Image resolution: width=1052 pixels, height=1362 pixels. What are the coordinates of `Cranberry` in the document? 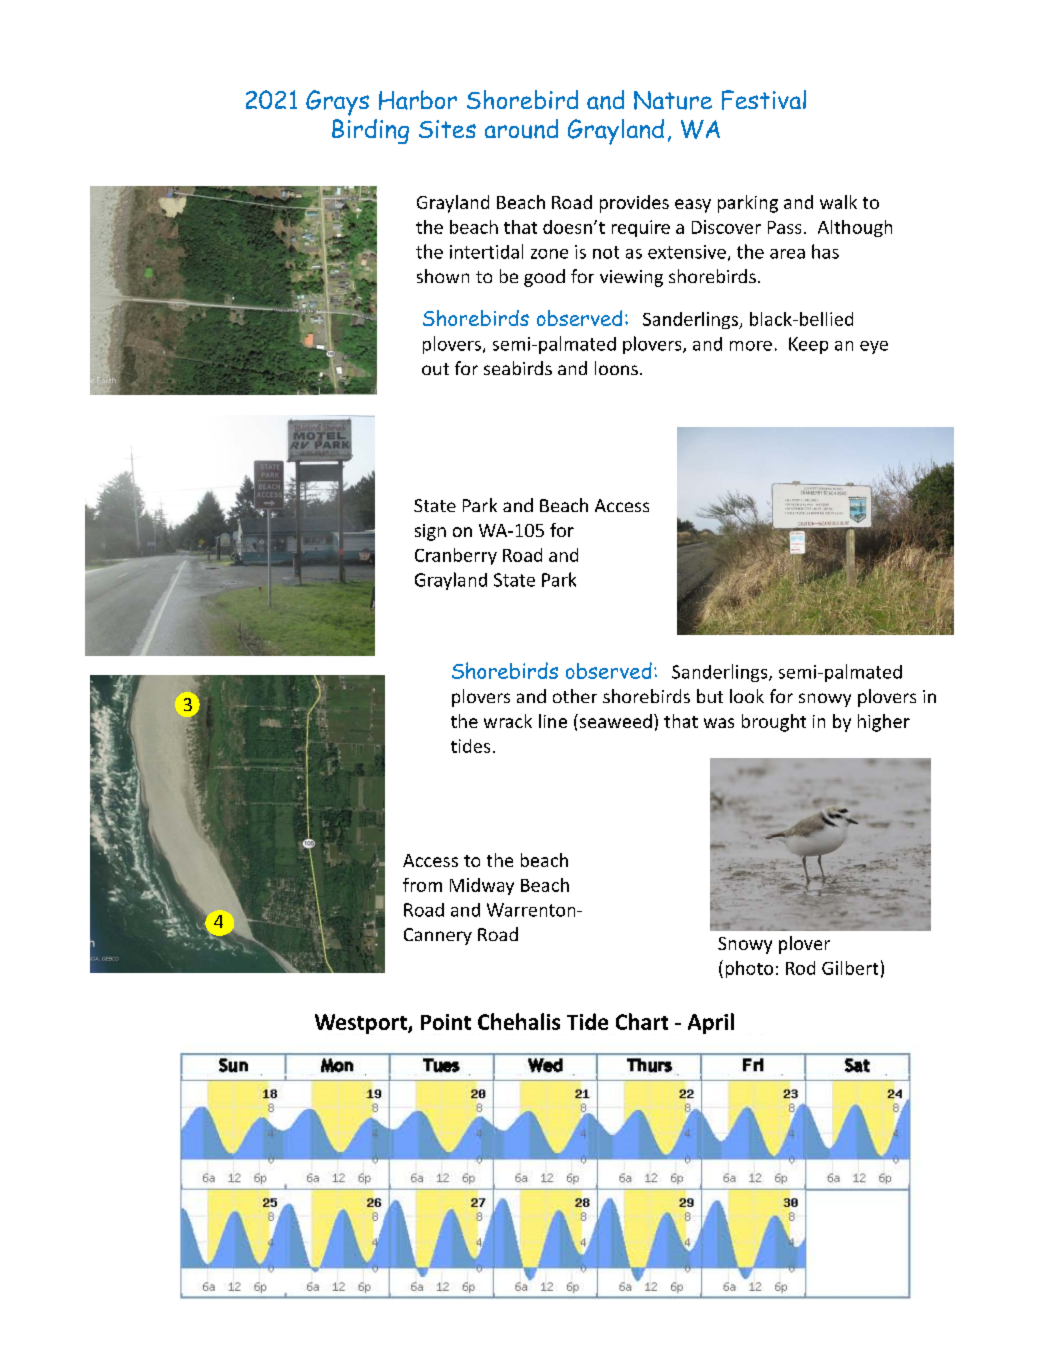 It's located at (456, 556).
